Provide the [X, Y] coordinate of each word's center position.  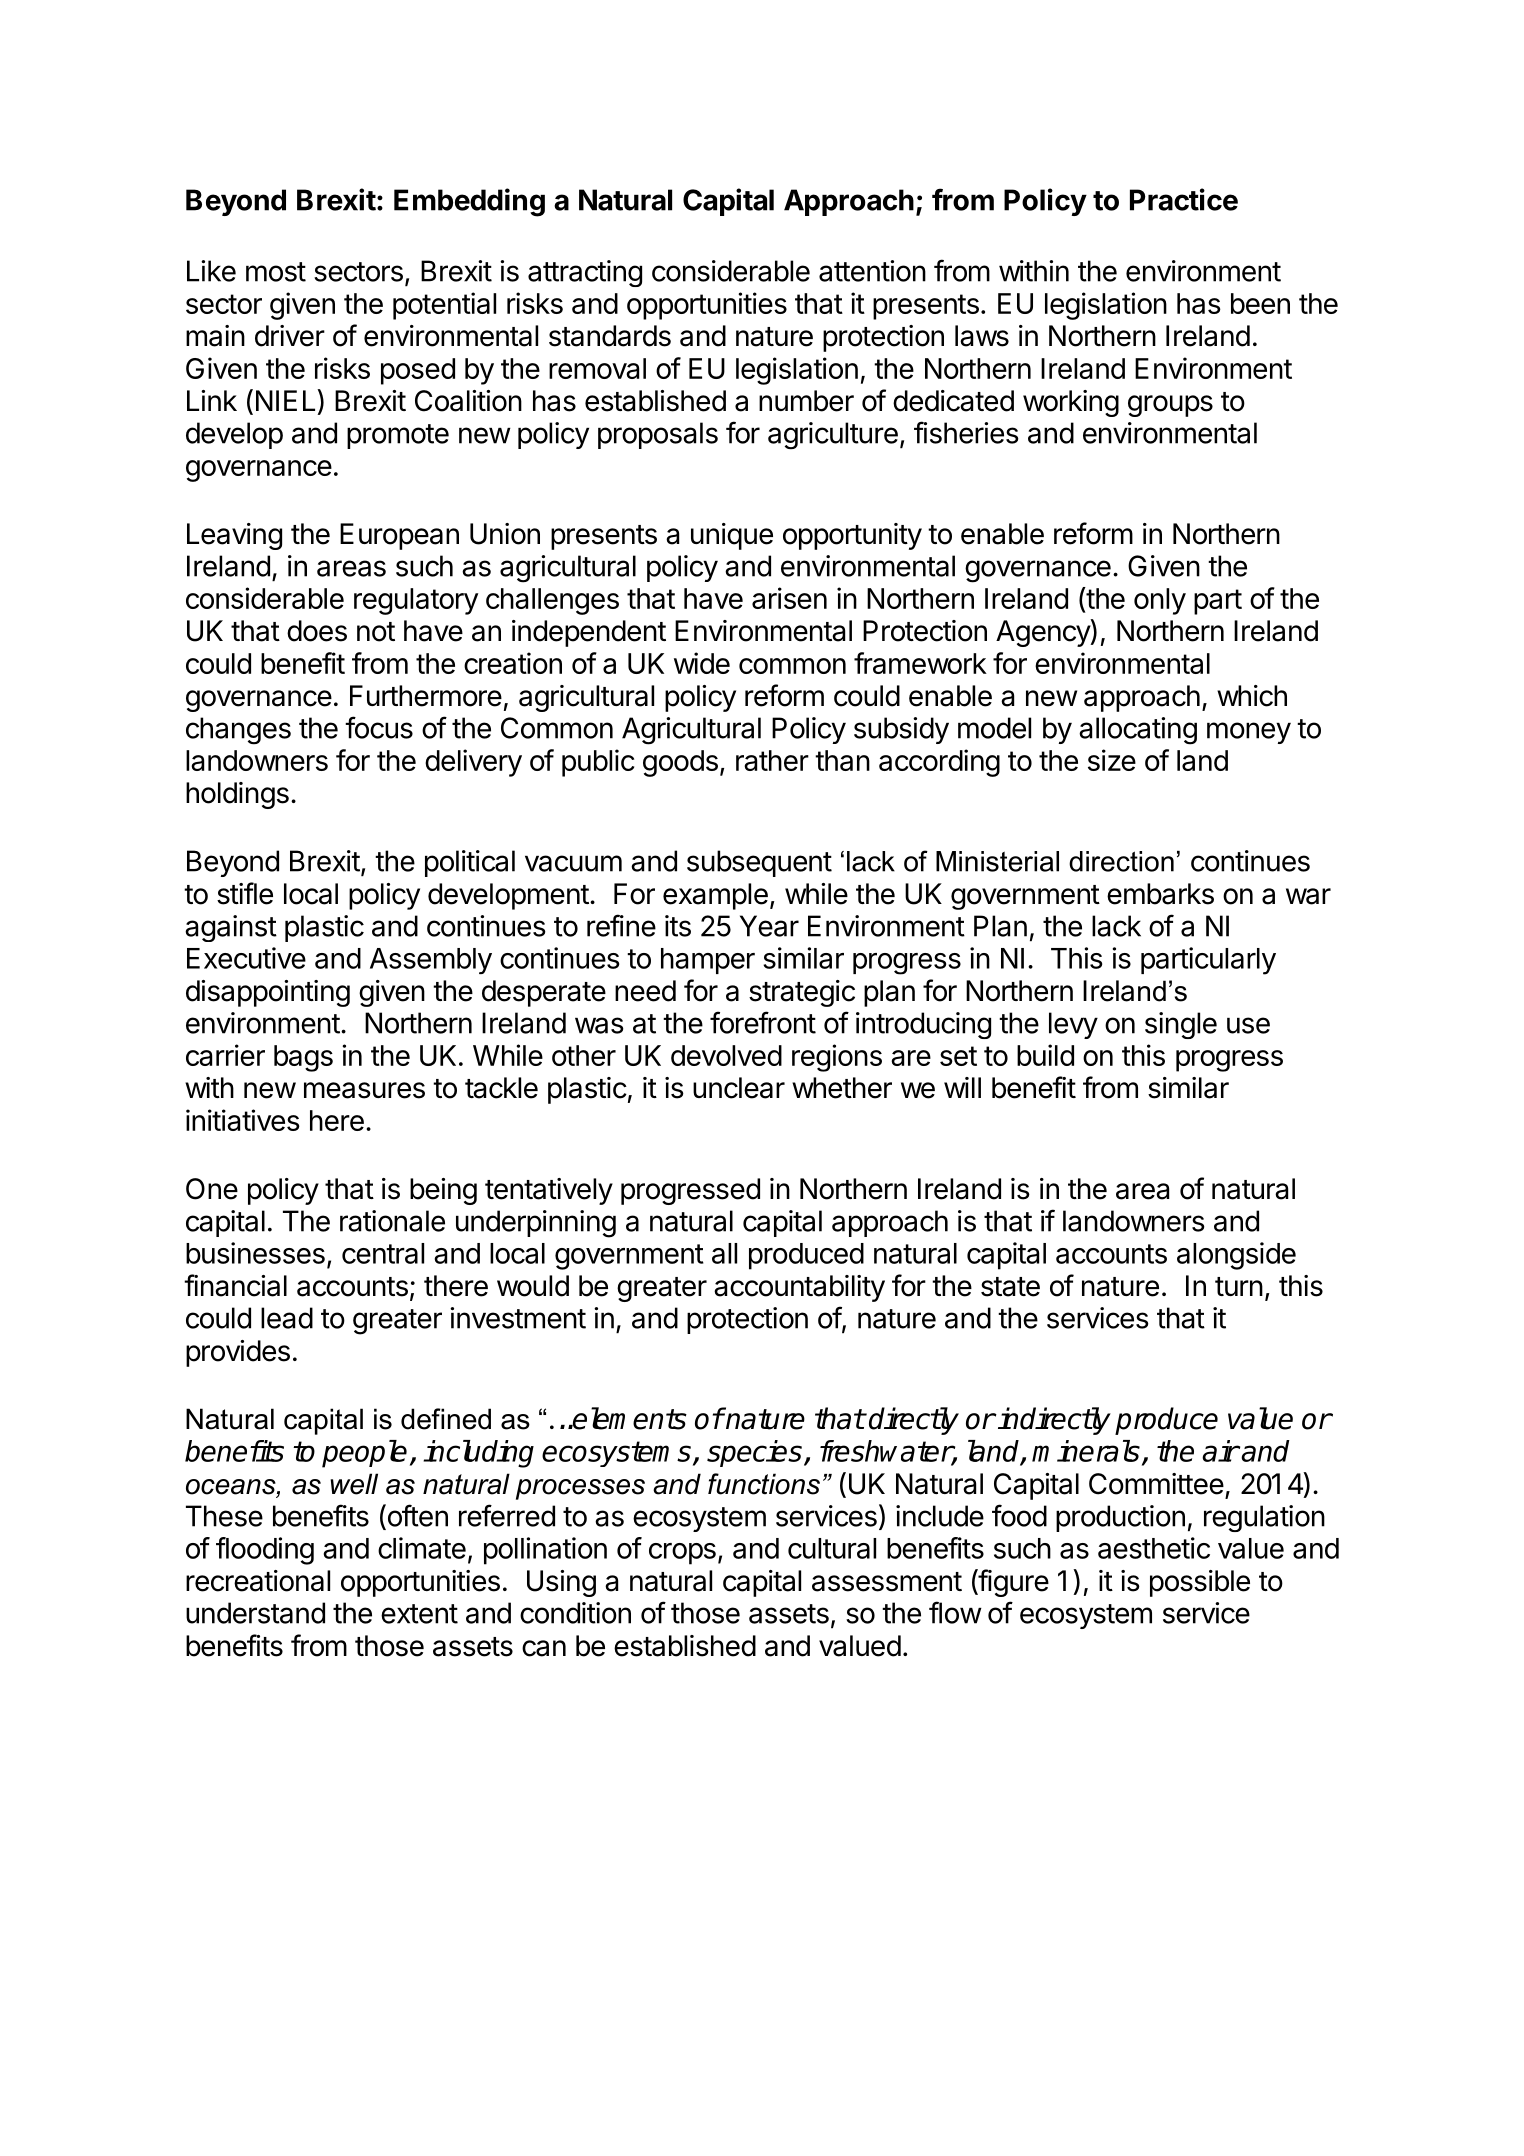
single [1181, 1025]
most [276, 272]
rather [772, 760]
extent [419, 1614]
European [399, 536]
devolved [726, 1055]
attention [872, 271]
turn [1239, 1286]
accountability [799, 1288]
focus [379, 727]
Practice [1184, 199]
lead [287, 1318]
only [1160, 601]
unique [732, 536]
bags [303, 1058]
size [1112, 760]
